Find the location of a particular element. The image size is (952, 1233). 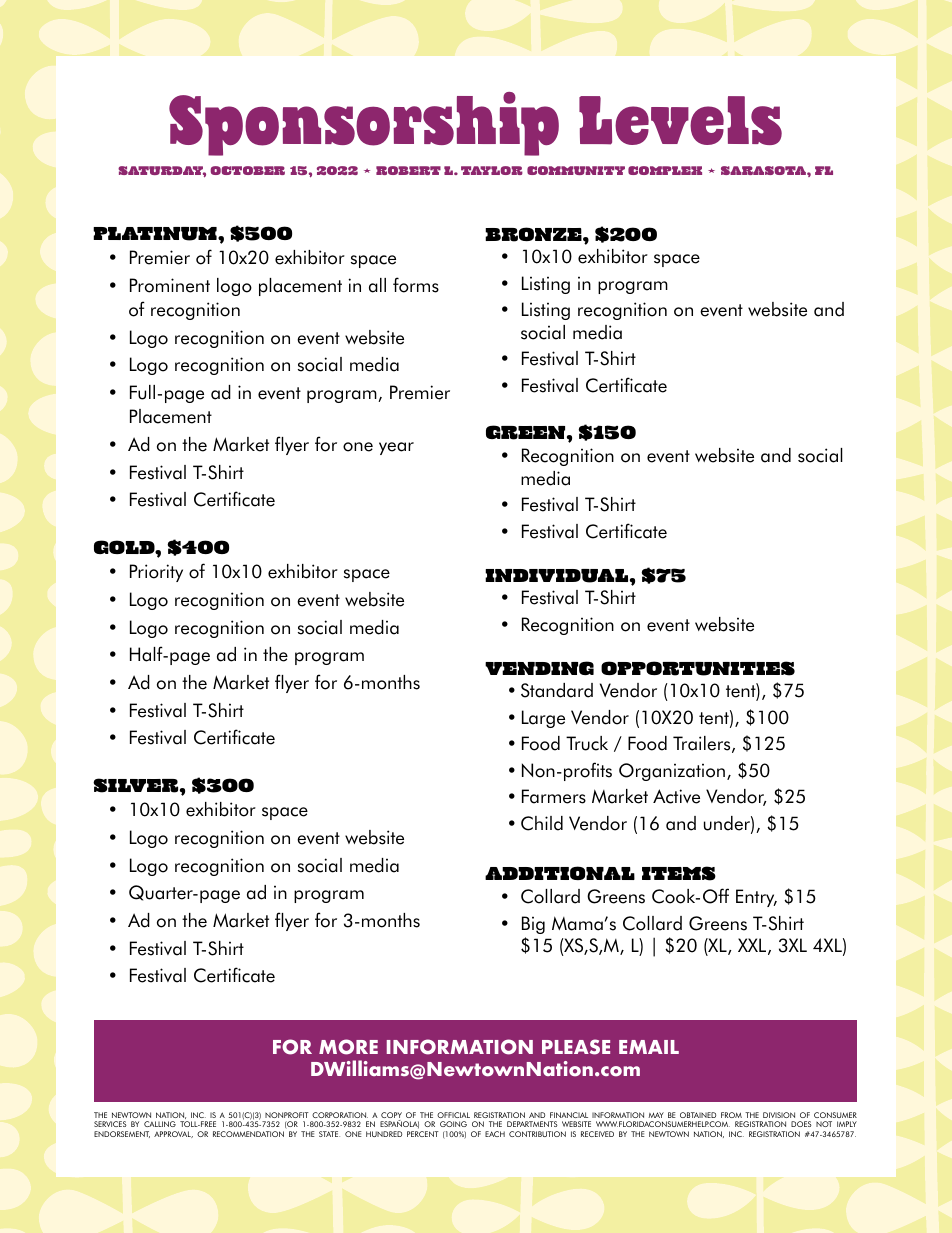

CALLING is located at coordinates (160, 1124).
